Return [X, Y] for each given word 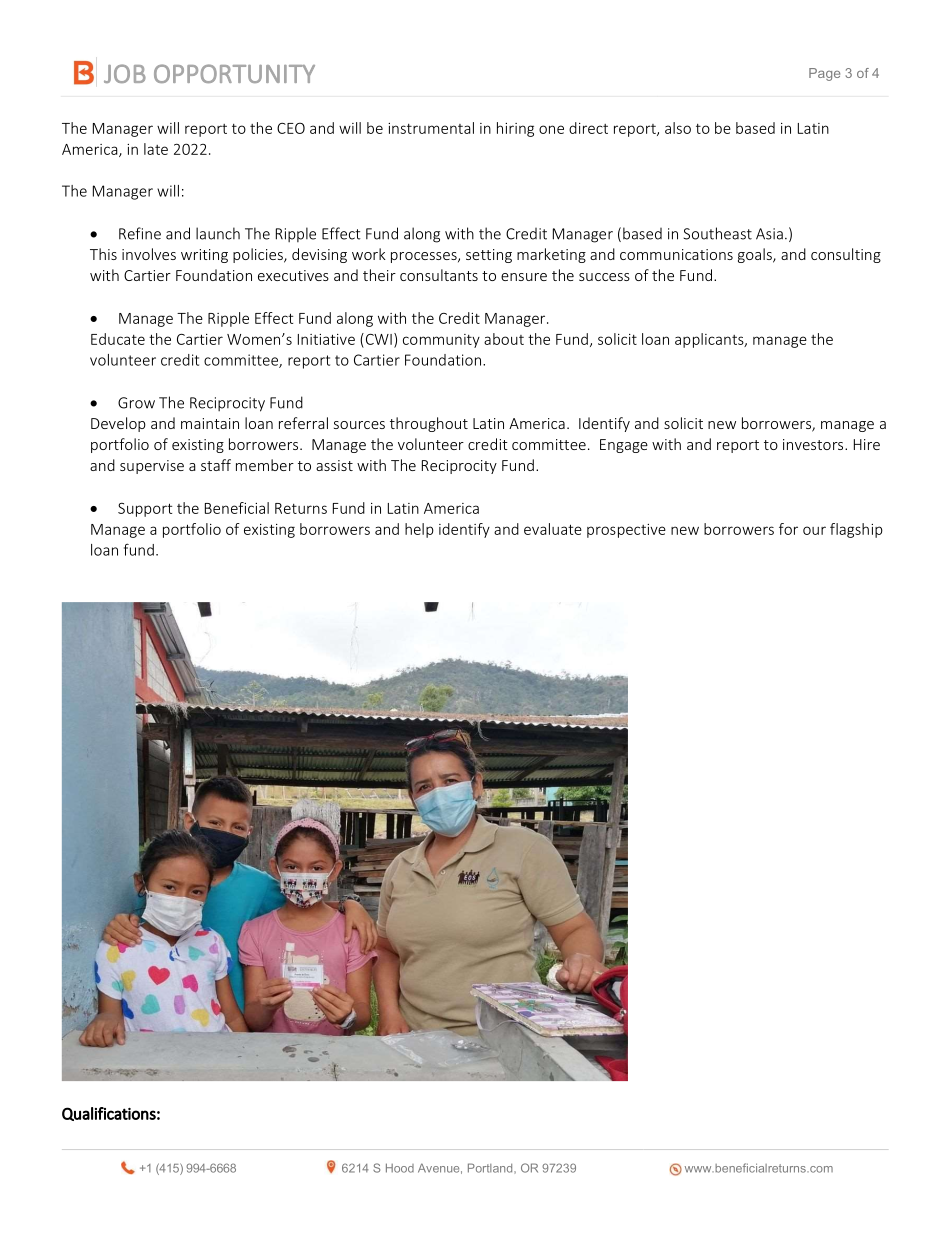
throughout [429, 424]
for [788, 529]
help [419, 530]
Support [145, 510]
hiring [515, 129]
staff [216, 465]
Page [824, 74]
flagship [856, 530]
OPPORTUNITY [234, 73]
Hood [400, 1168]
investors [814, 444]
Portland [491, 1168]
